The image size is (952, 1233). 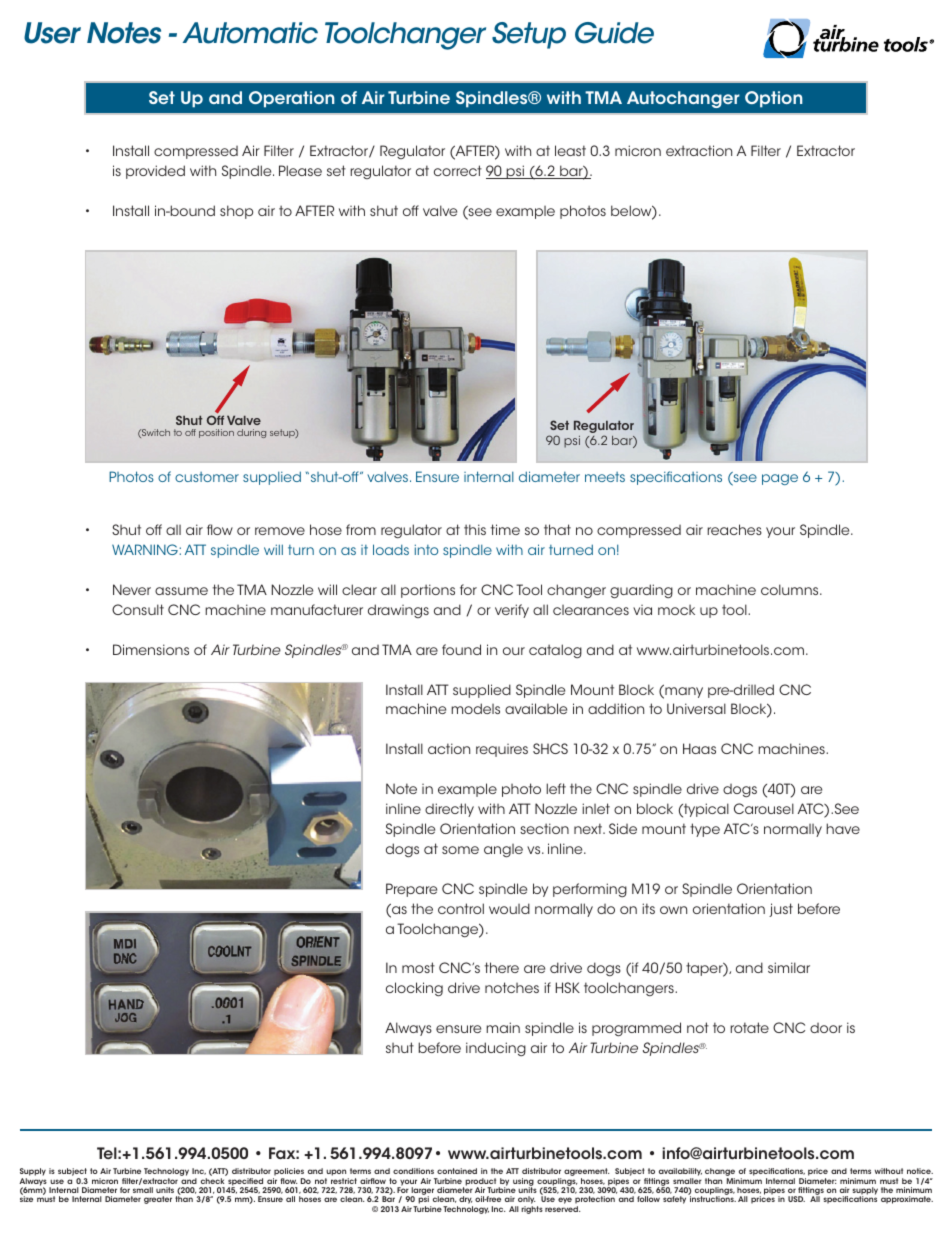 I want to click on meets, so click(x=605, y=477).
